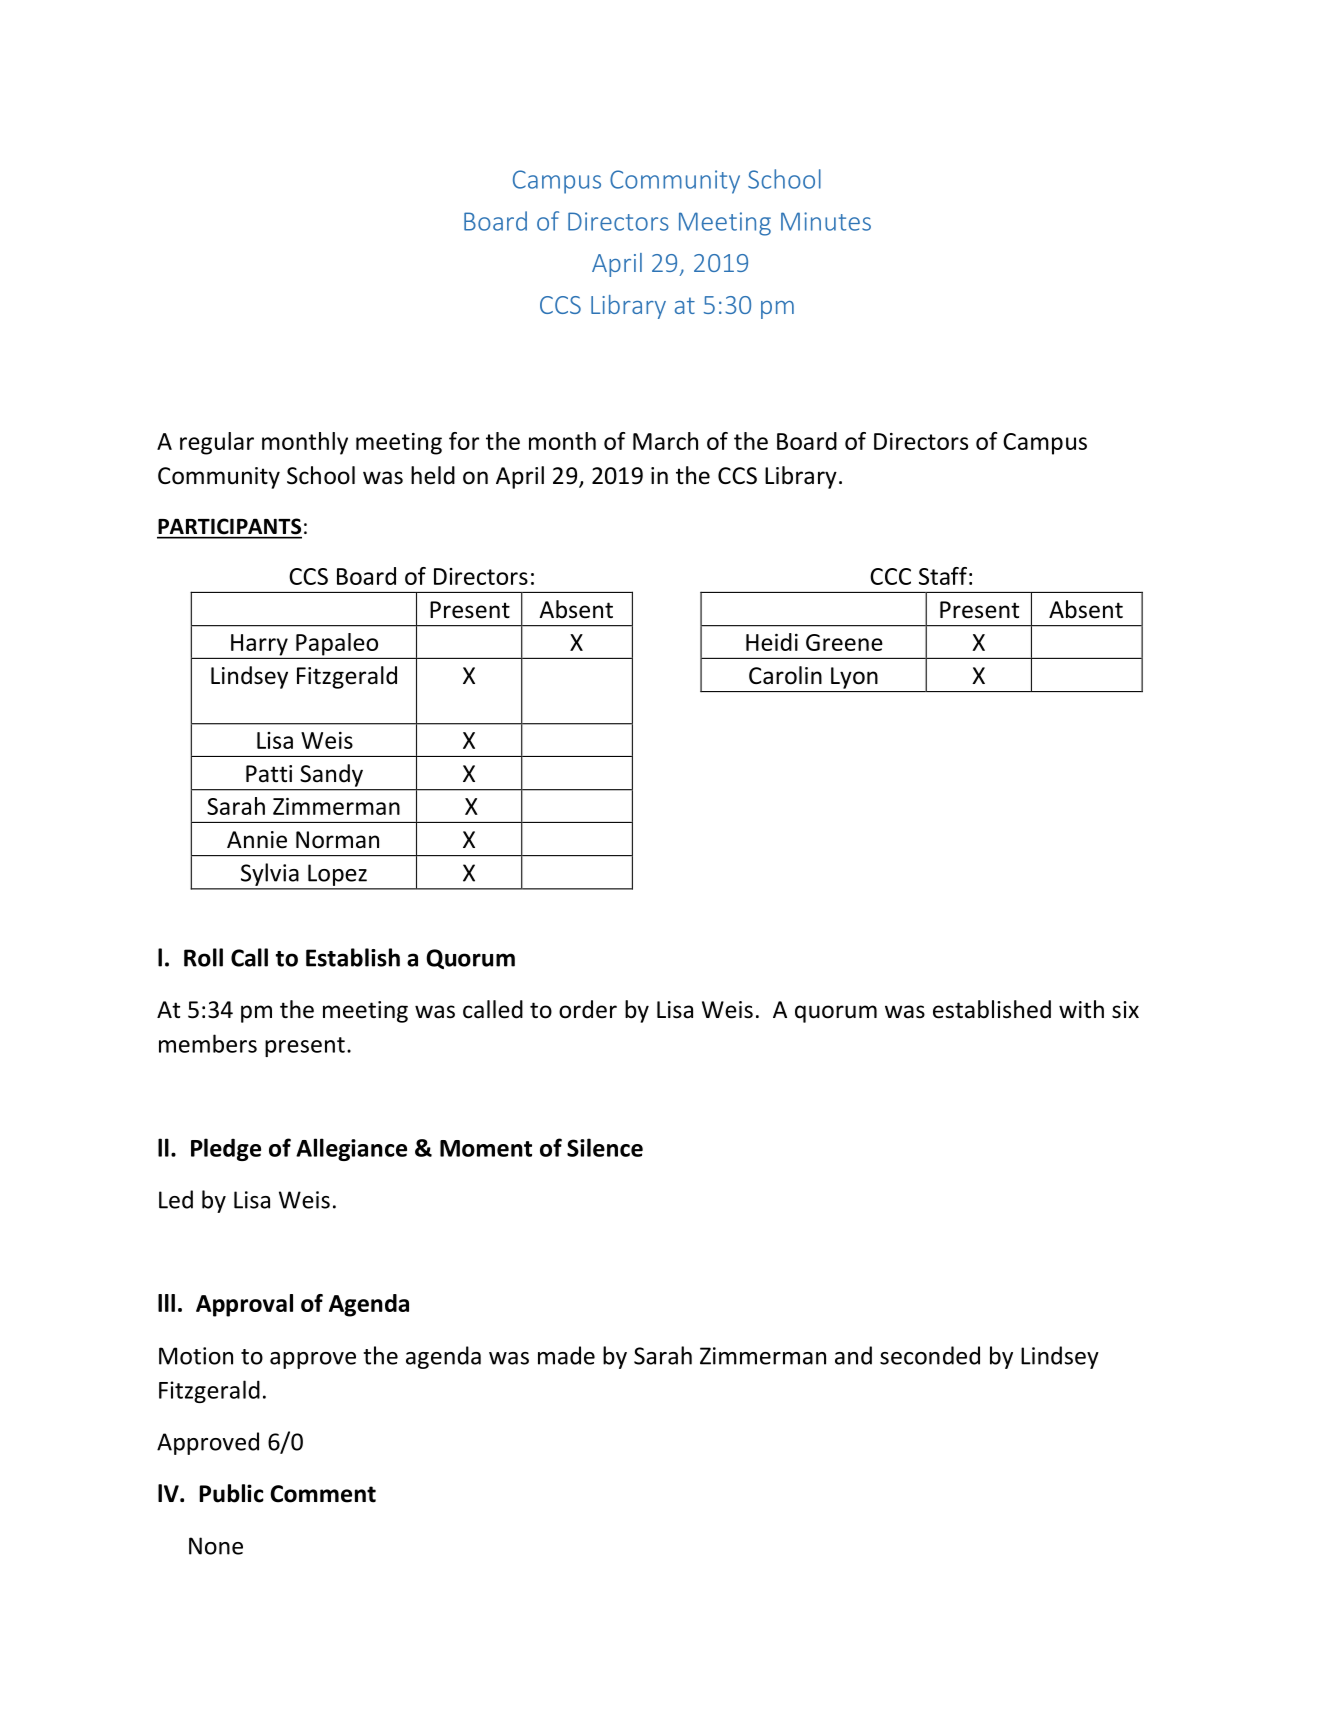 The height and width of the screenshot is (1726, 1334). Describe the element at coordinates (930, 1355) in the screenshot. I see `seconded` at that location.
